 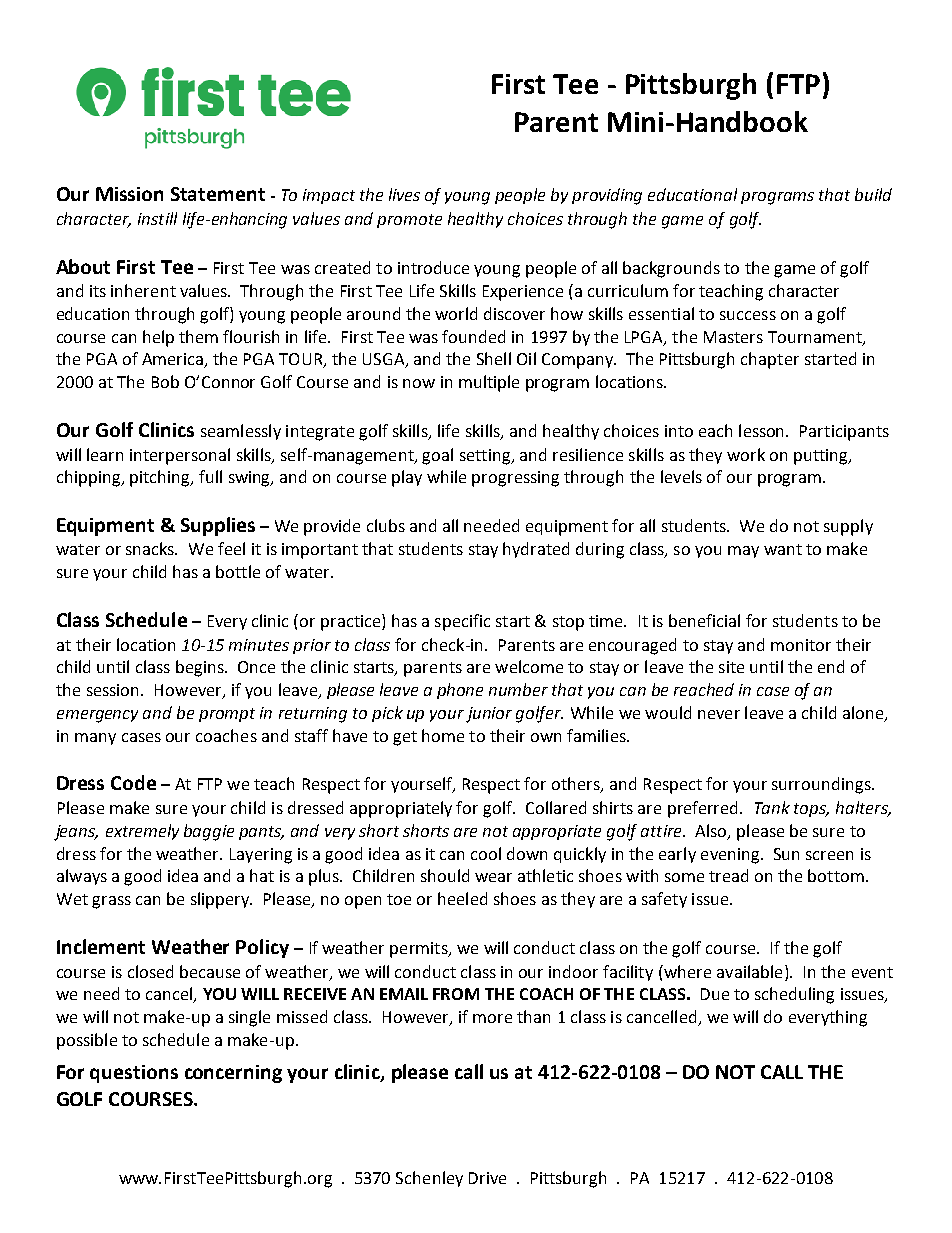 I want to click on instill, so click(x=157, y=218).
